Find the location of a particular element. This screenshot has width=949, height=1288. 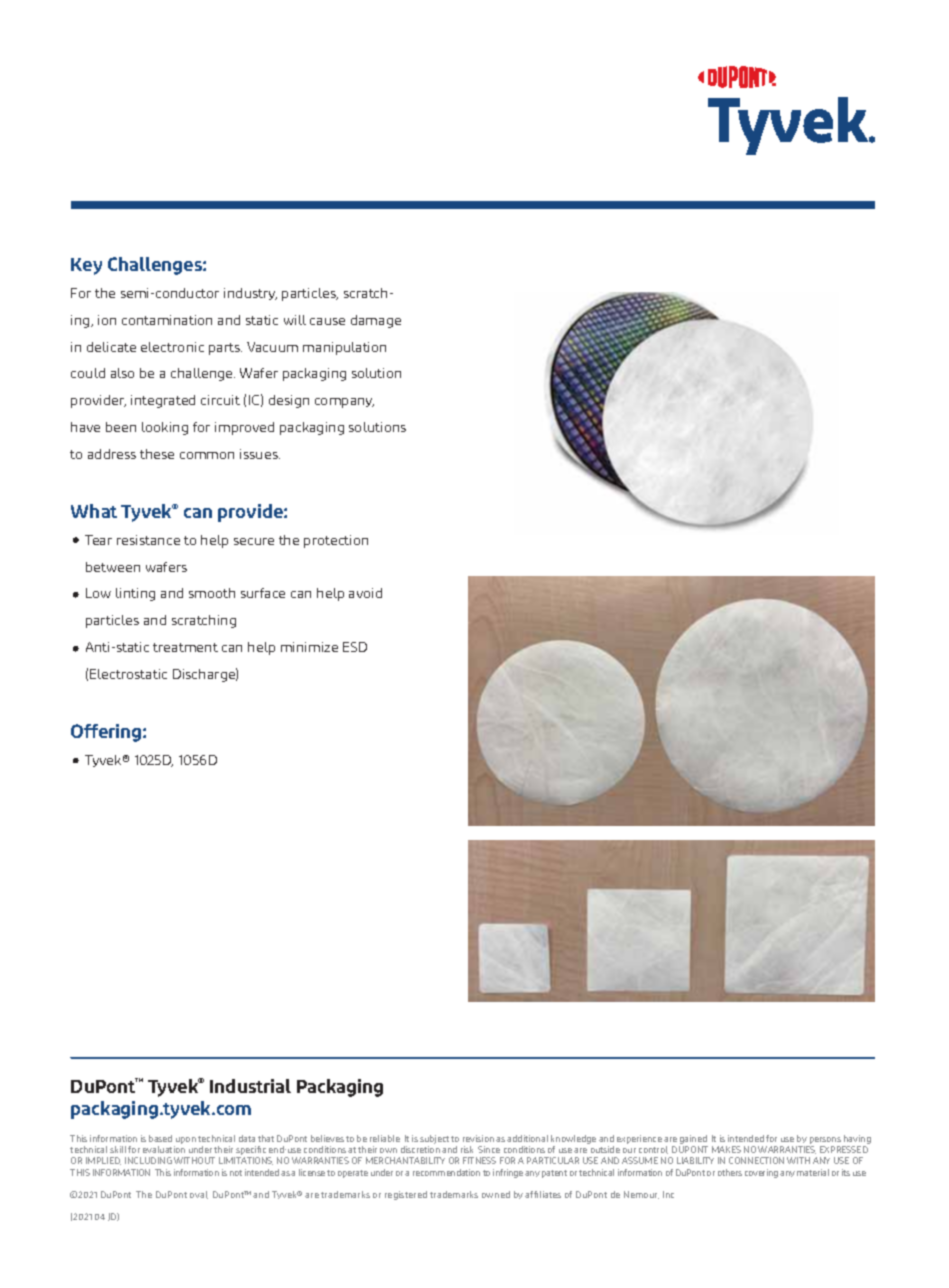

Industrial is located at coordinates (250, 1086).
